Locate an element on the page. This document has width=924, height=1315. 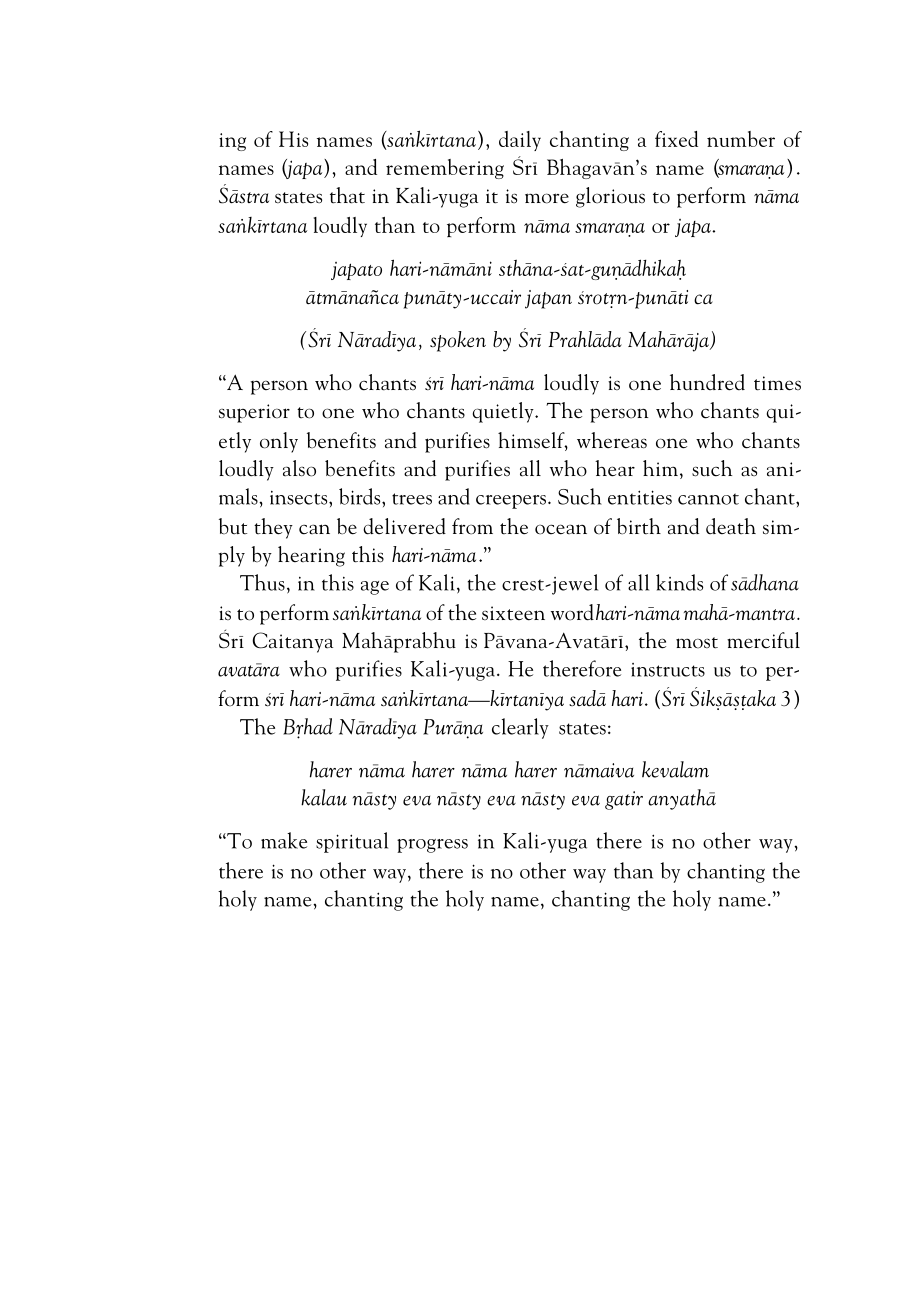
that is located at coordinates (347, 195).
